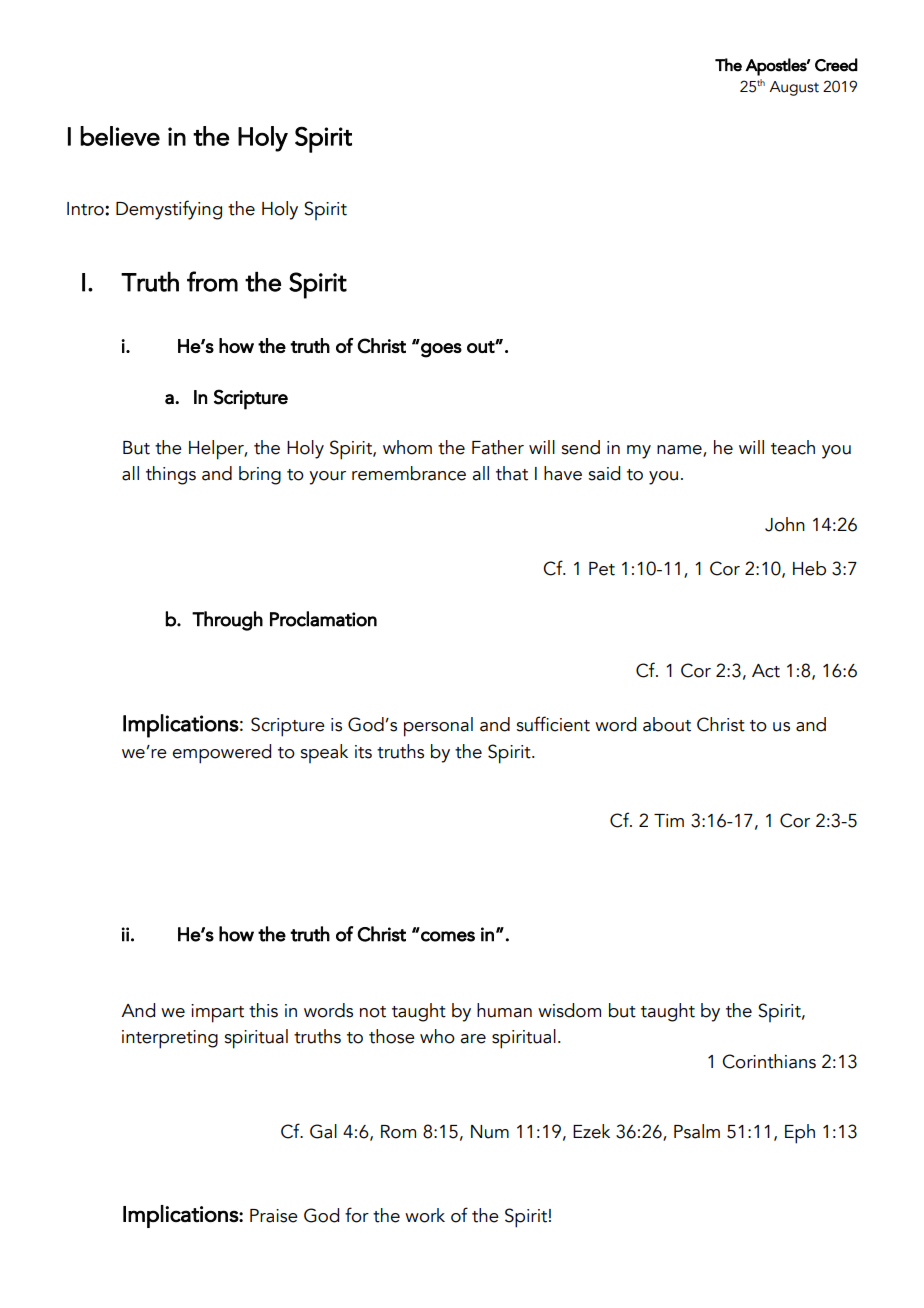  I want to click on teach, so click(793, 447).
